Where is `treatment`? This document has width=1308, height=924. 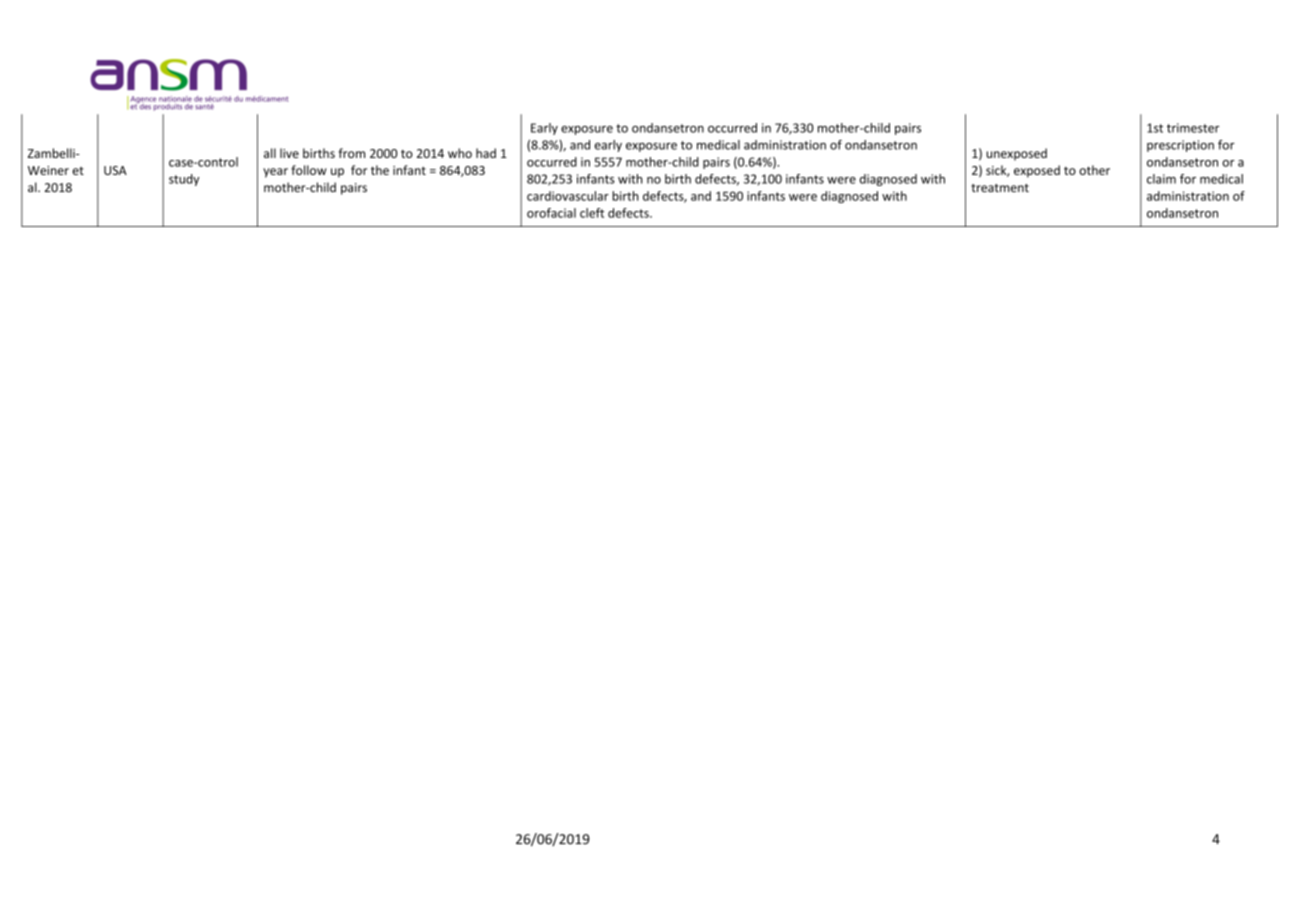 treatment is located at coordinates (1000, 188).
